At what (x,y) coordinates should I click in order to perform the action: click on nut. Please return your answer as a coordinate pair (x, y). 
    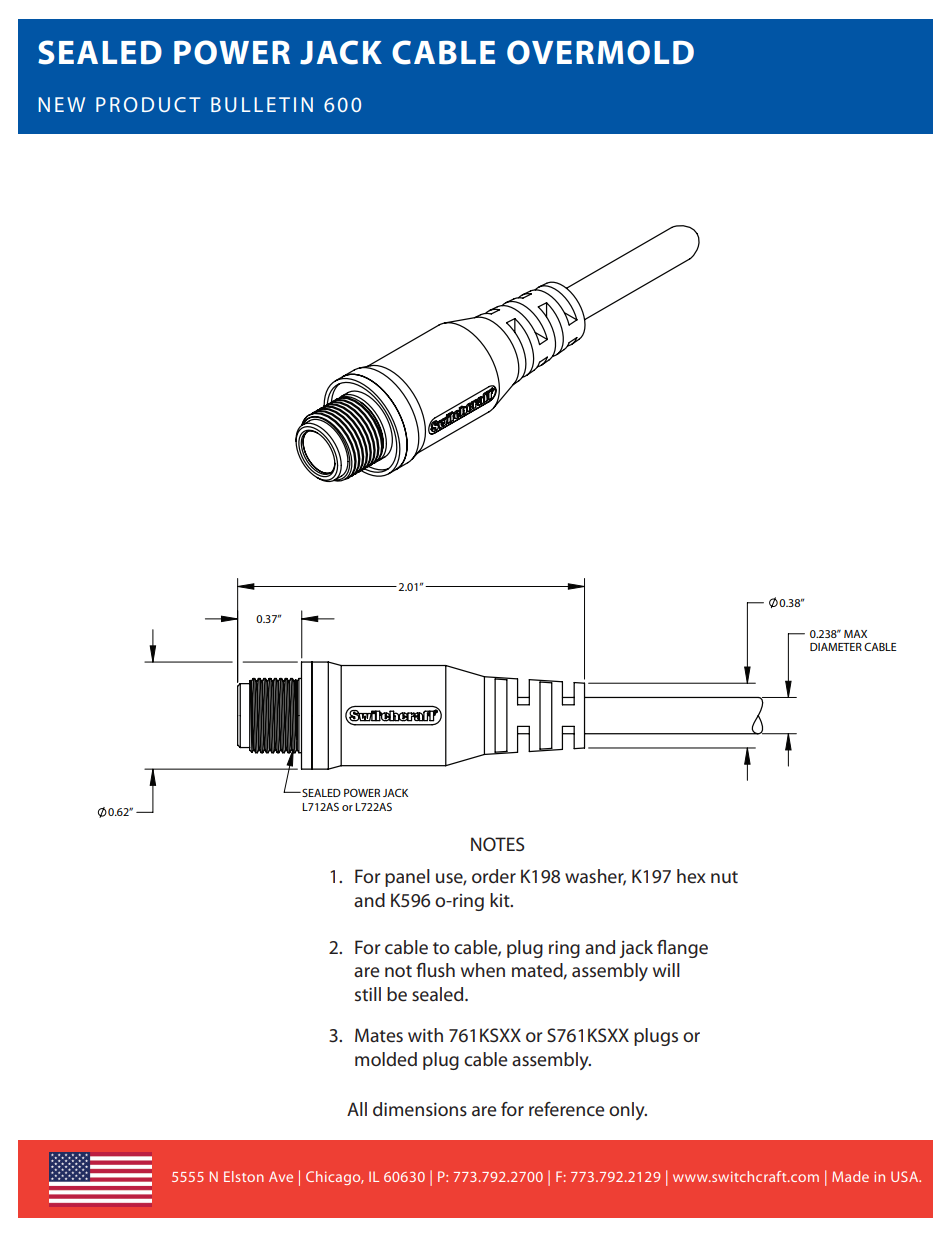
    Looking at the image, I should click on (724, 877).
